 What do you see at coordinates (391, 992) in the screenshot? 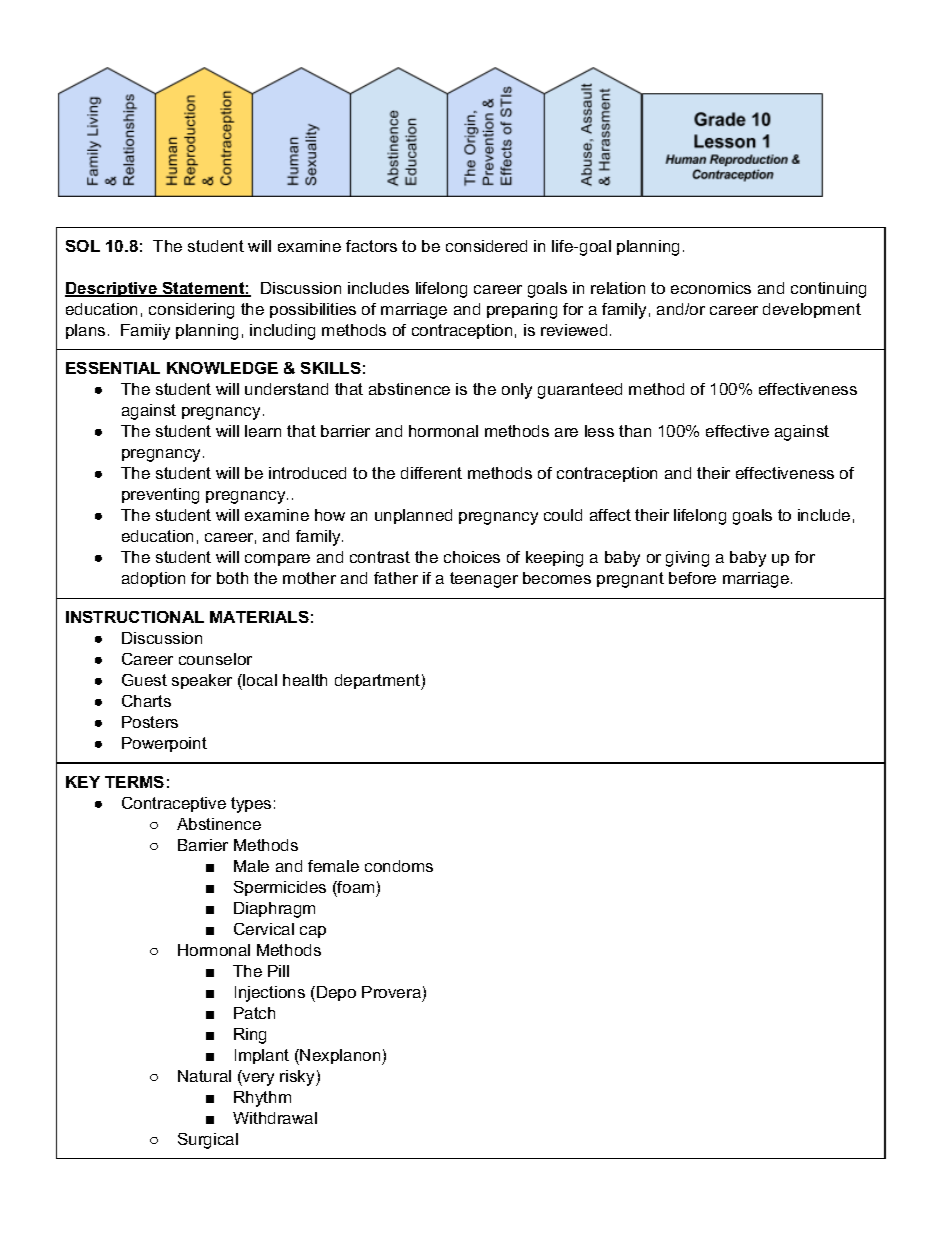
I see `Provera` at bounding box center [391, 992].
